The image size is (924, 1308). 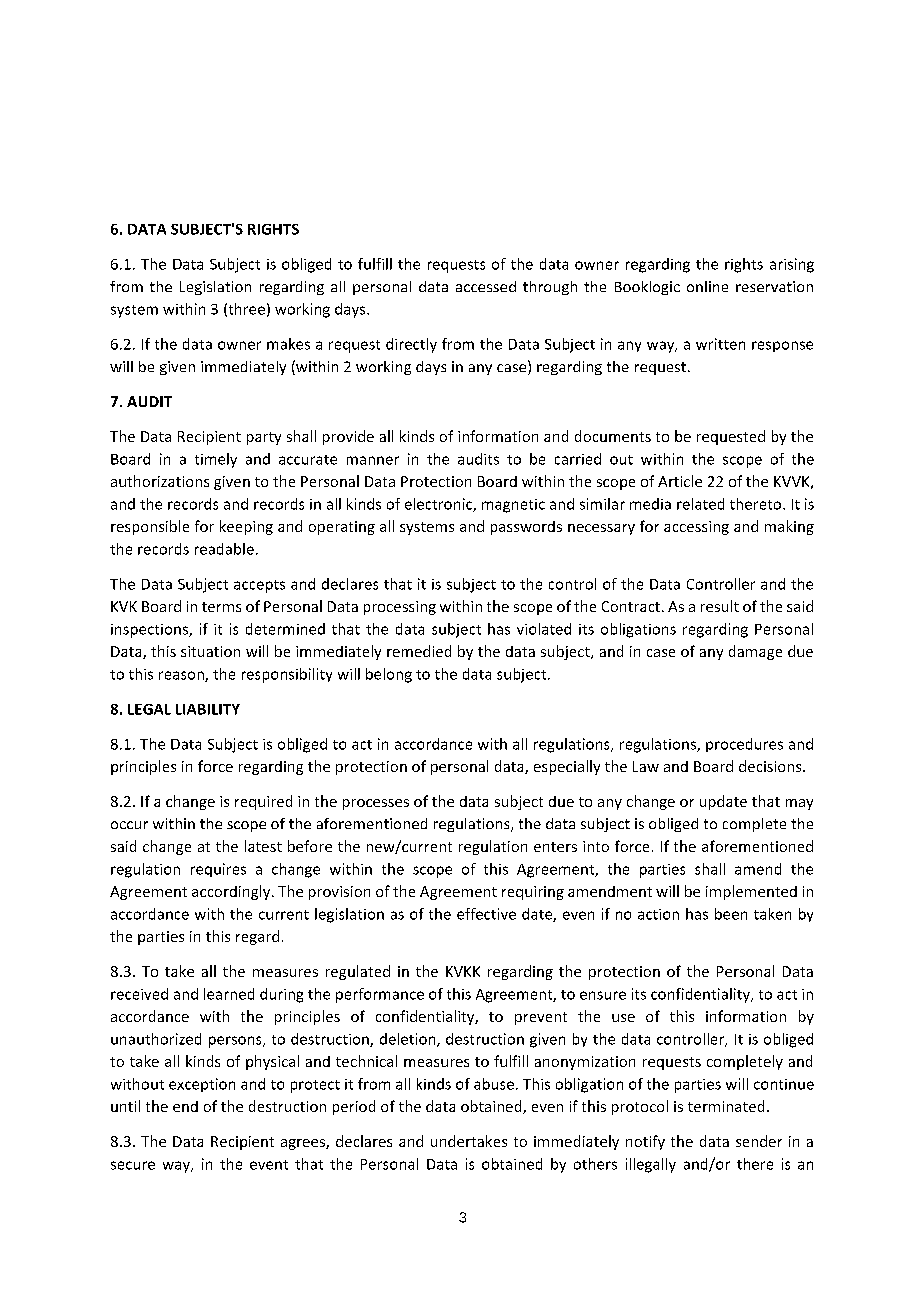 What do you see at coordinates (288, 344) in the screenshot?
I see `makes` at bounding box center [288, 344].
